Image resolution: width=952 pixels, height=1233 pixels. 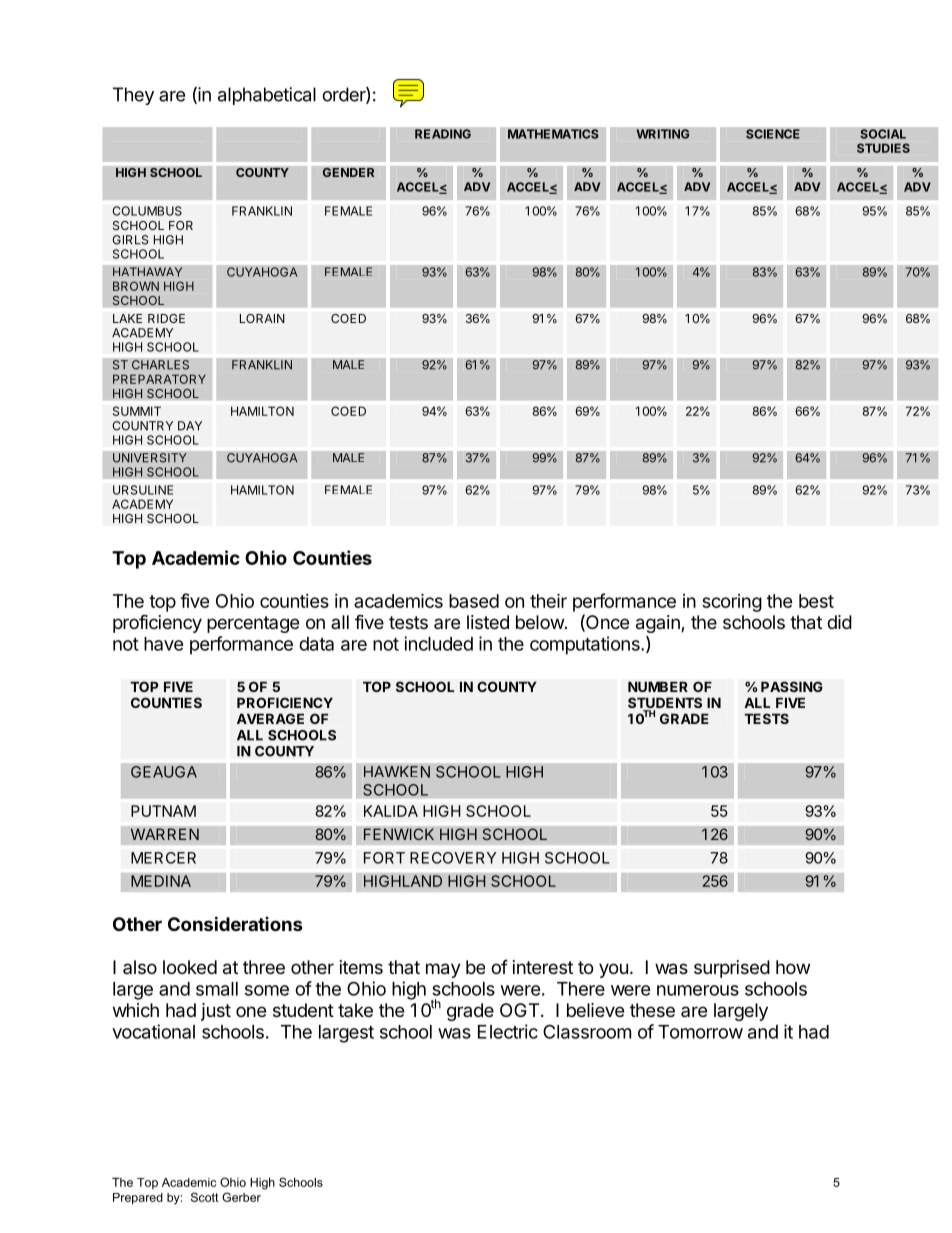 I want to click on MATHEMATICS, so click(x=553, y=134).
